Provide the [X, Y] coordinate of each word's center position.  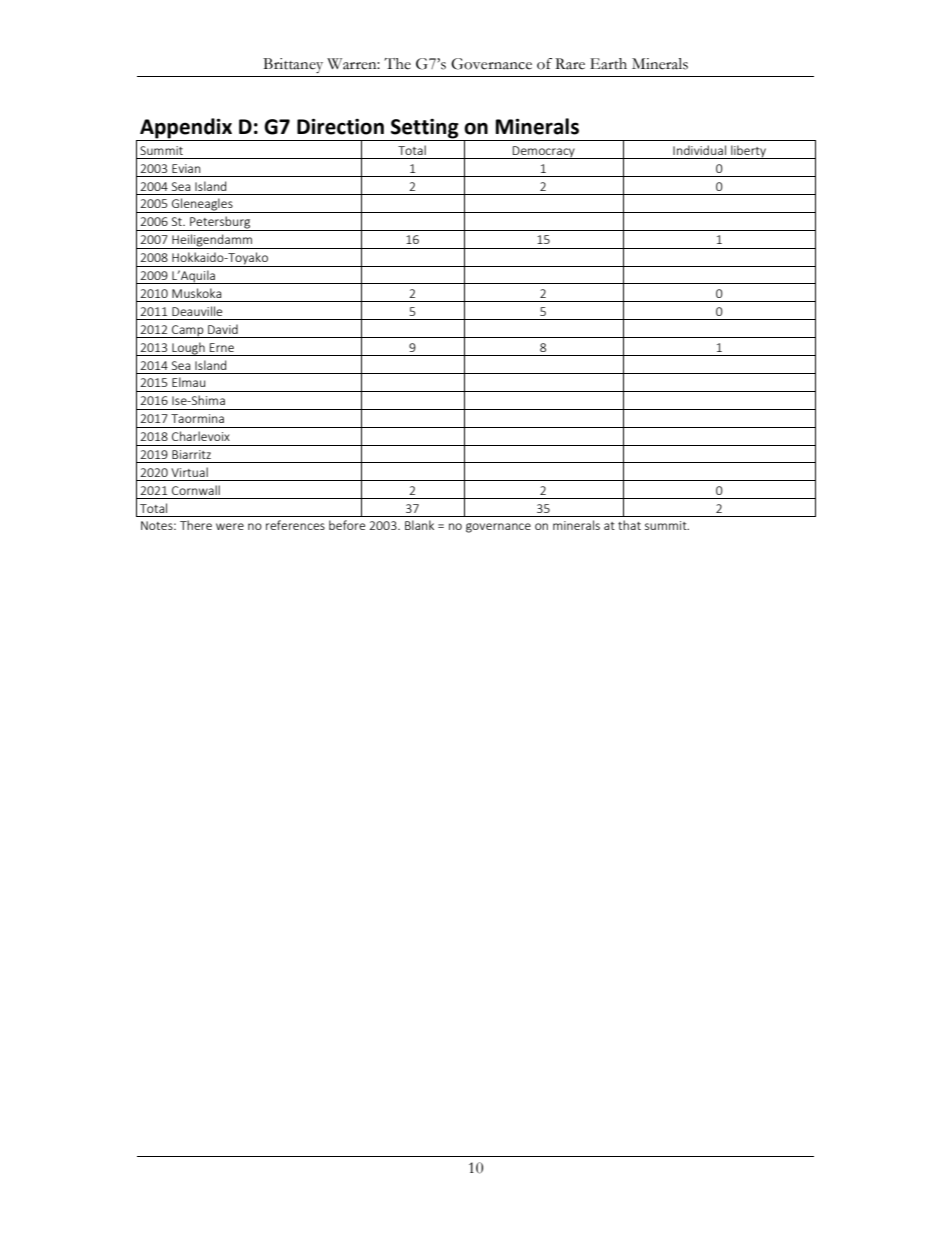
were [230, 526]
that [629, 525]
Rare [570, 64]
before [347, 525]
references [295, 525]
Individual [699, 150]
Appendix [186, 129]
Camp [188, 331]
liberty [748, 152]
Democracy [544, 152]
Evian [186, 168]
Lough [188, 349]
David [223, 329]
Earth [608, 64]
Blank [419, 525]
